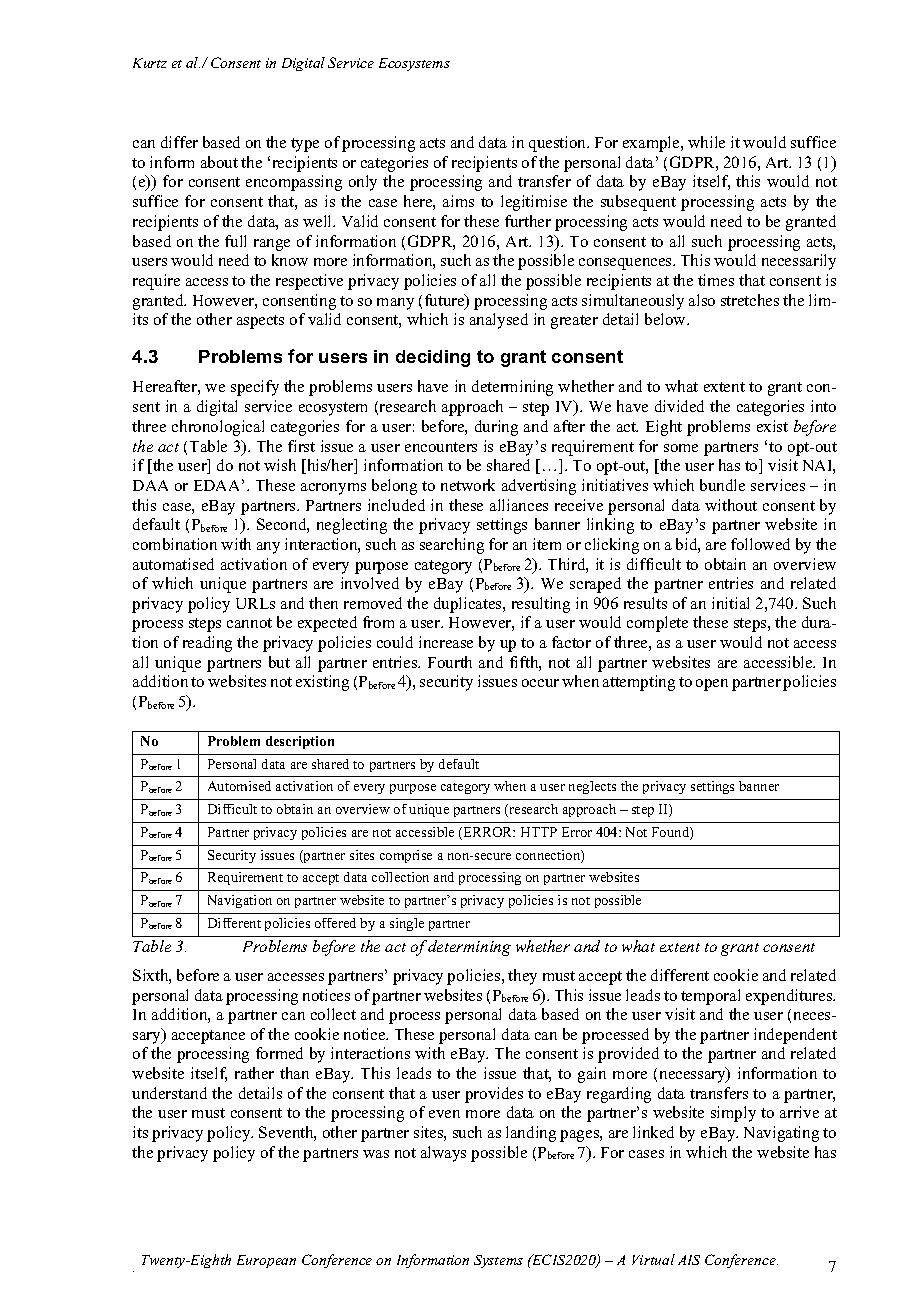 The width and height of the screenshot is (924, 1308). What do you see at coordinates (712, 685) in the screenshot?
I see `open` at bounding box center [712, 685].
